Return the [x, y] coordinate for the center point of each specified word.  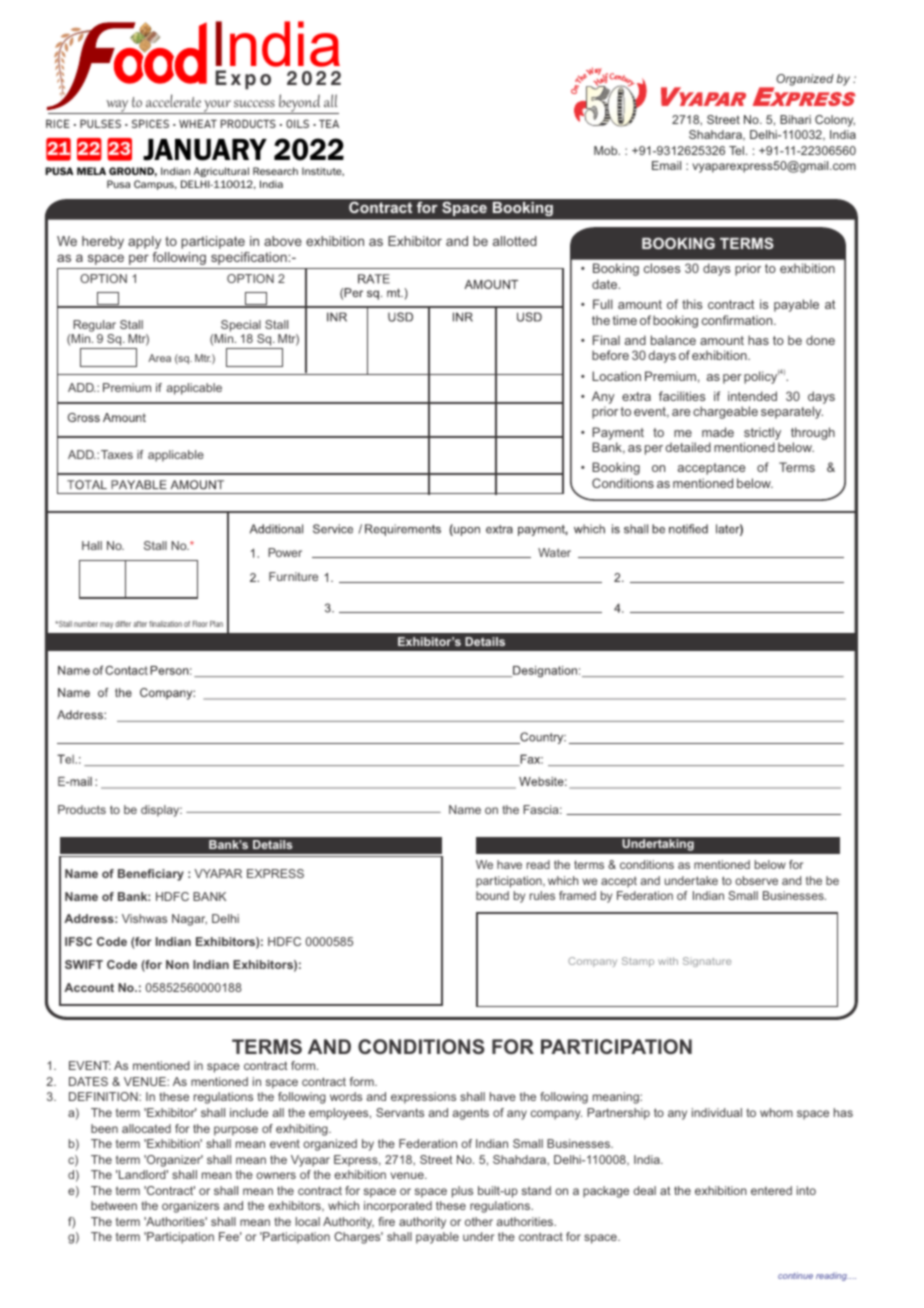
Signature [707, 962]
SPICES [150, 123]
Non [177, 964]
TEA [329, 123]
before [610, 355]
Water [554, 552]
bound [492, 895]
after [140, 624]
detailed [688, 447]
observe [756, 880]
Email [666, 165]
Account [89, 987]
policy [760, 377]
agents [470, 1114]
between [114, 1205]
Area [159, 358]
